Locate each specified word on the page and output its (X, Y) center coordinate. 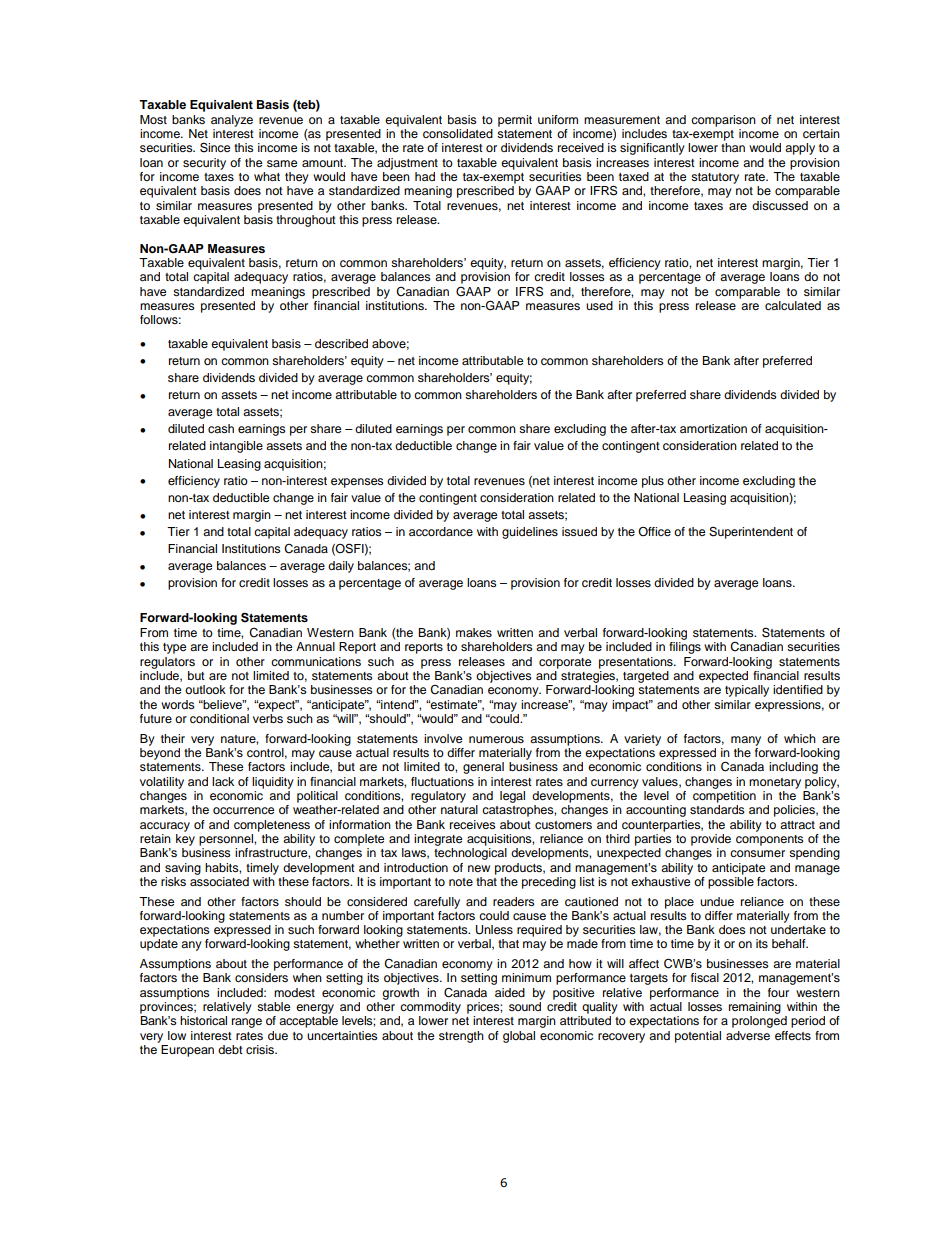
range (247, 1023)
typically (747, 691)
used (599, 305)
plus (653, 482)
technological (470, 854)
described (341, 343)
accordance (441, 531)
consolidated (458, 133)
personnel (227, 840)
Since (215, 147)
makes (474, 632)
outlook (205, 689)
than (733, 147)
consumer (757, 853)
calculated (793, 305)
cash (221, 428)
